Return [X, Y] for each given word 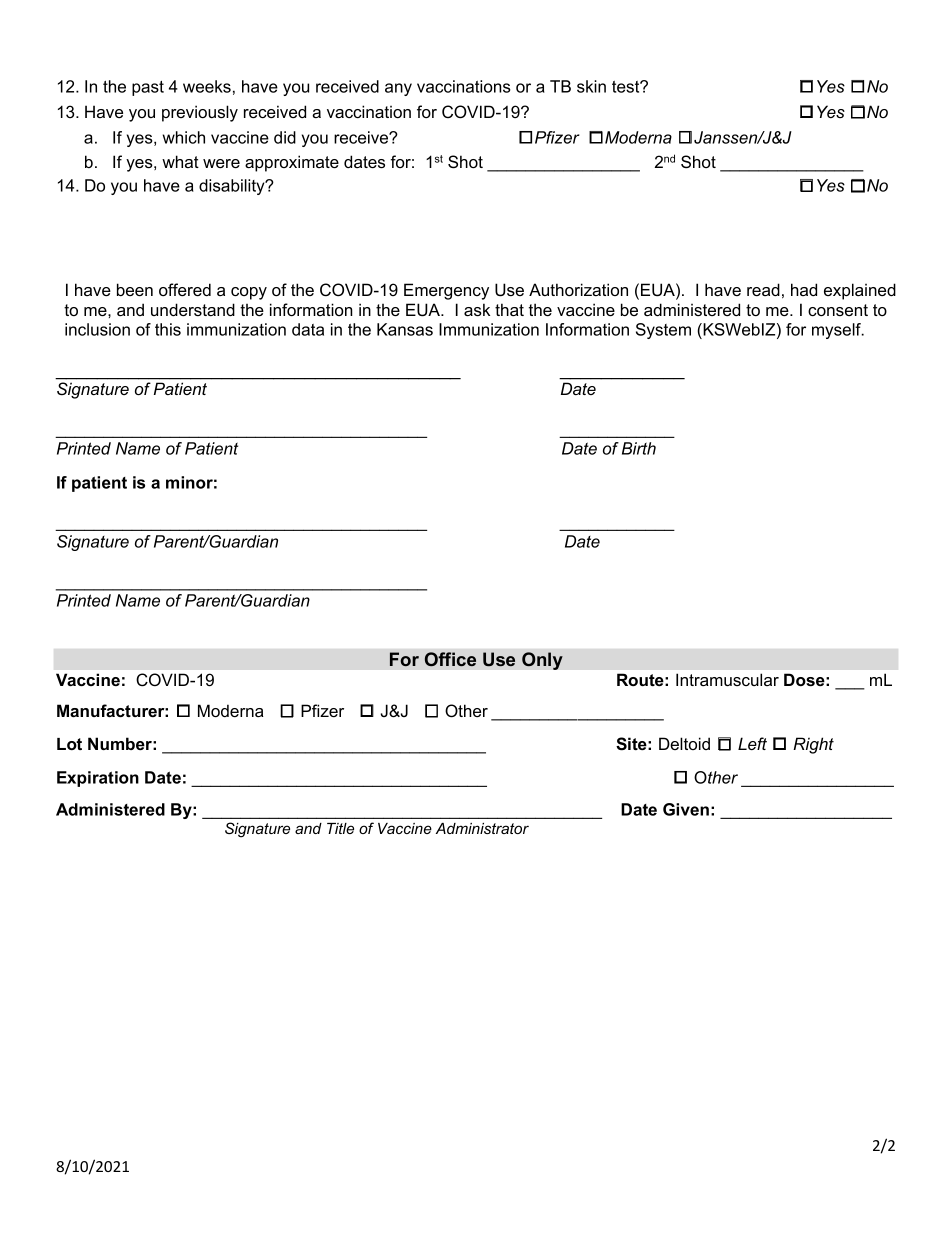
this [168, 329]
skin [591, 86]
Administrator [482, 828]
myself [837, 331]
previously [200, 113]
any [398, 89]
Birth [639, 448]
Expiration [98, 779]
